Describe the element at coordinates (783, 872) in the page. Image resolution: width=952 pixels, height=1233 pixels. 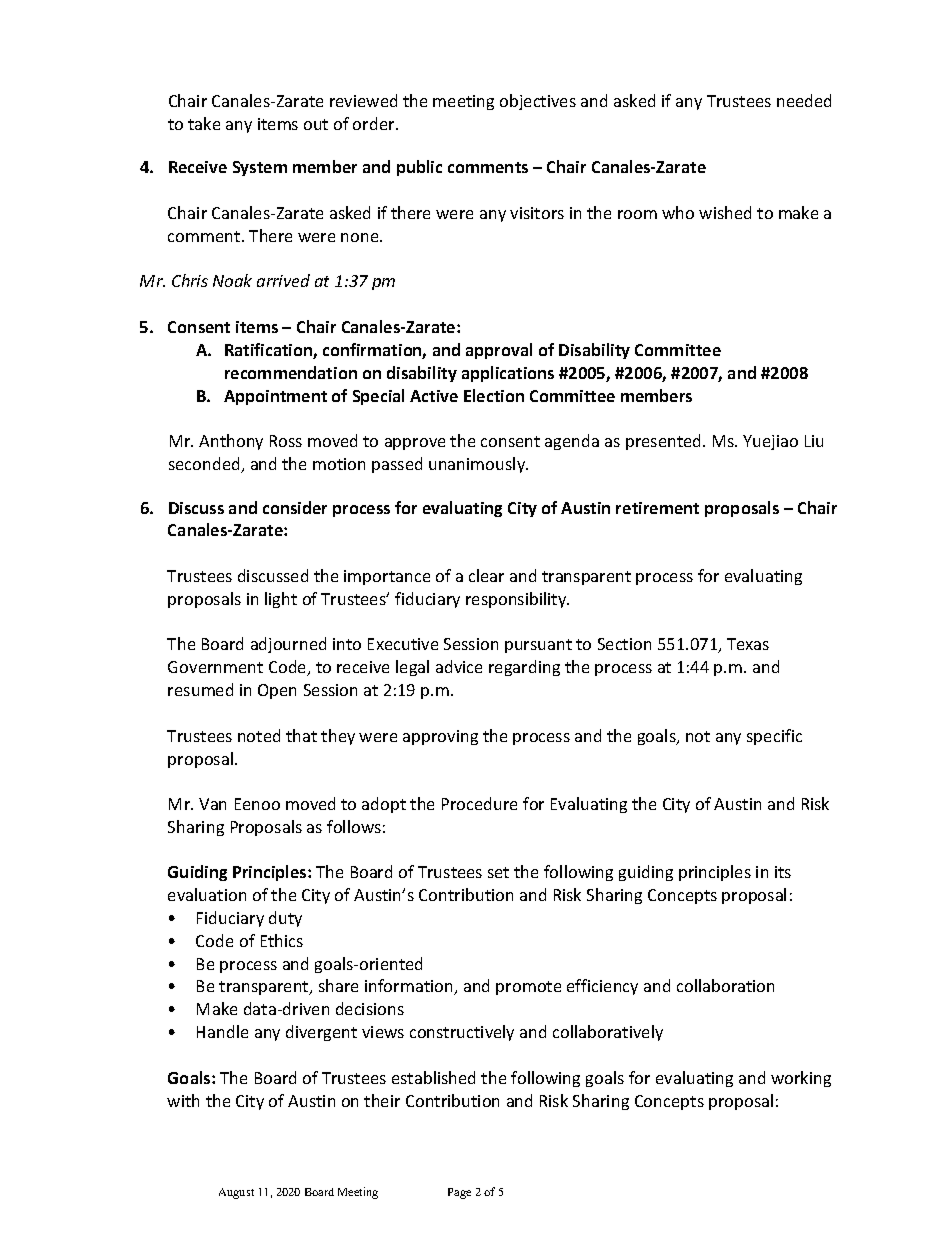
I see `its` at that location.
